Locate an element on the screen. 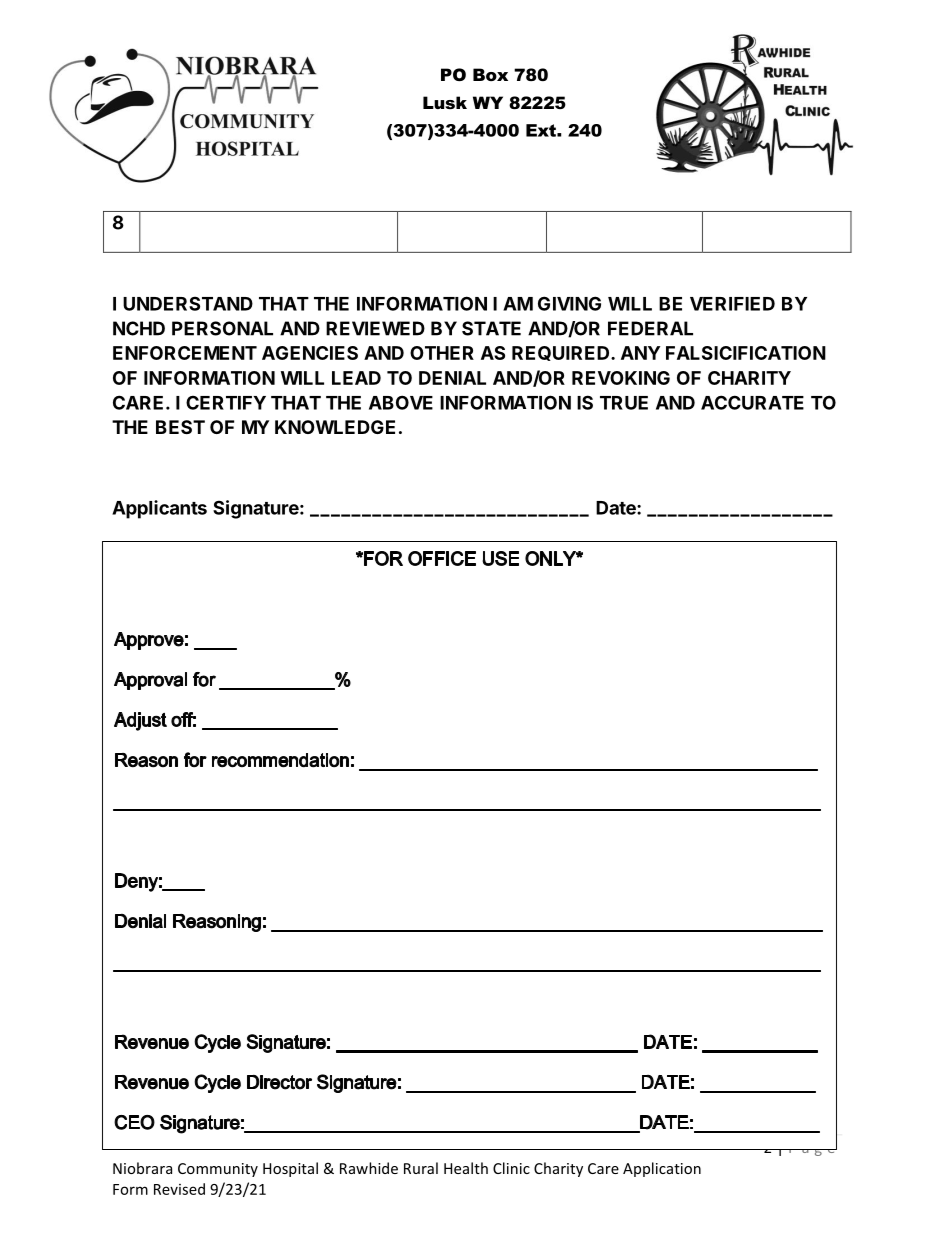  BEST is located at coordinates (180, 427).
